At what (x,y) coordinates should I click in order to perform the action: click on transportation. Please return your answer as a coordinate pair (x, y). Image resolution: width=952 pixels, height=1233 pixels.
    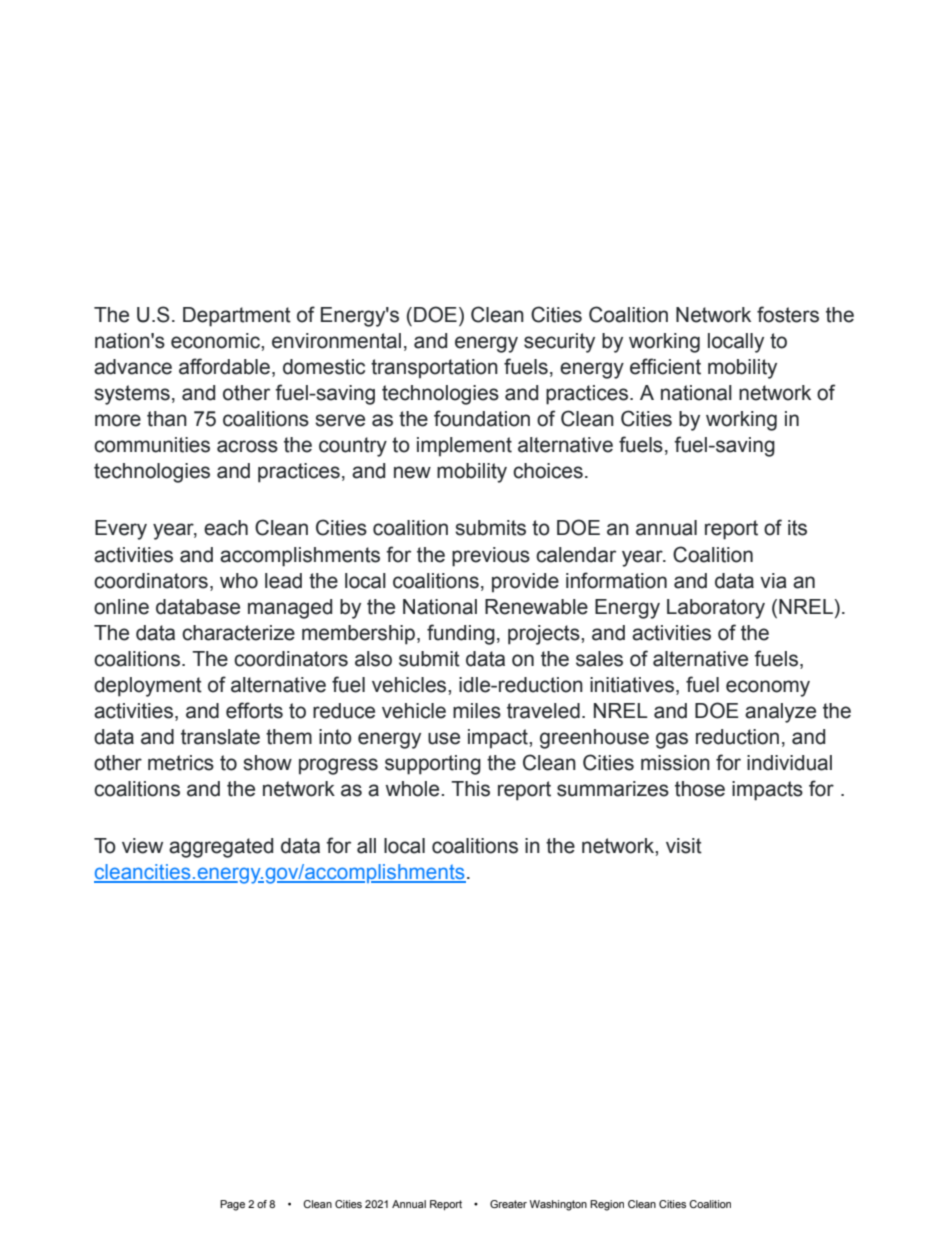
    Looking at the image, I should click on (434, 369).
